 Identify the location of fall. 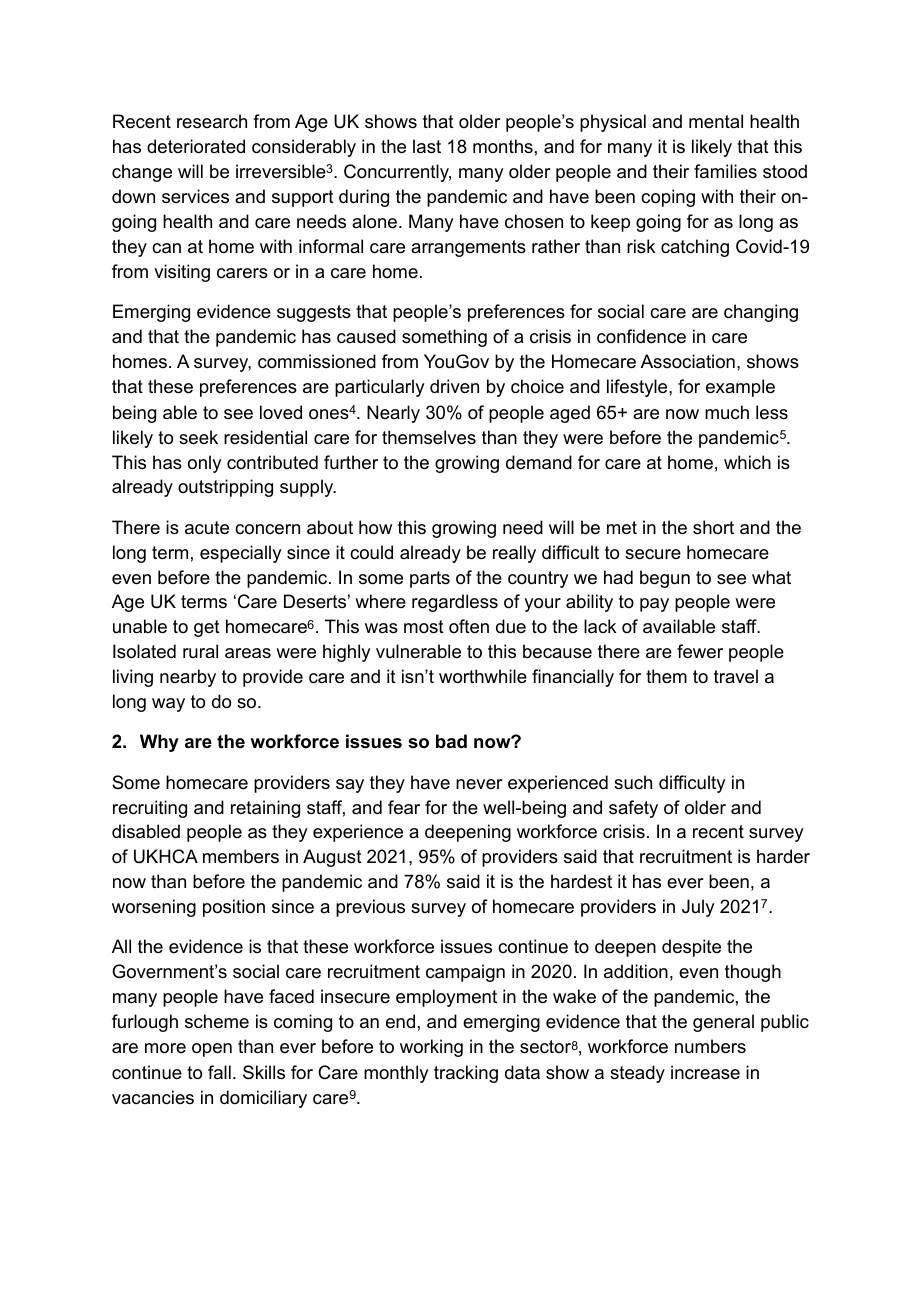
(219, 1072).
